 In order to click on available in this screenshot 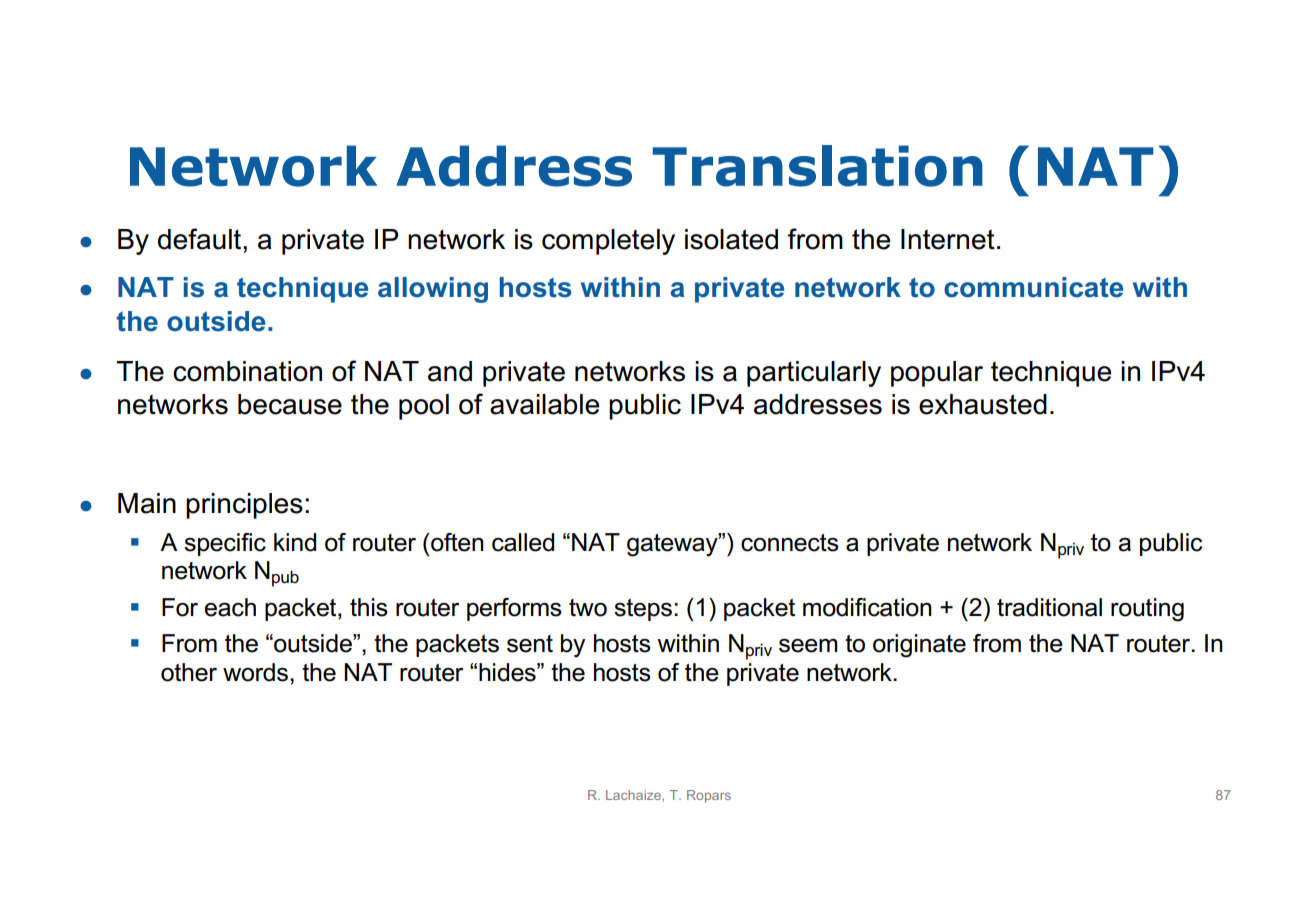, I will do `click(544, 404)`.
